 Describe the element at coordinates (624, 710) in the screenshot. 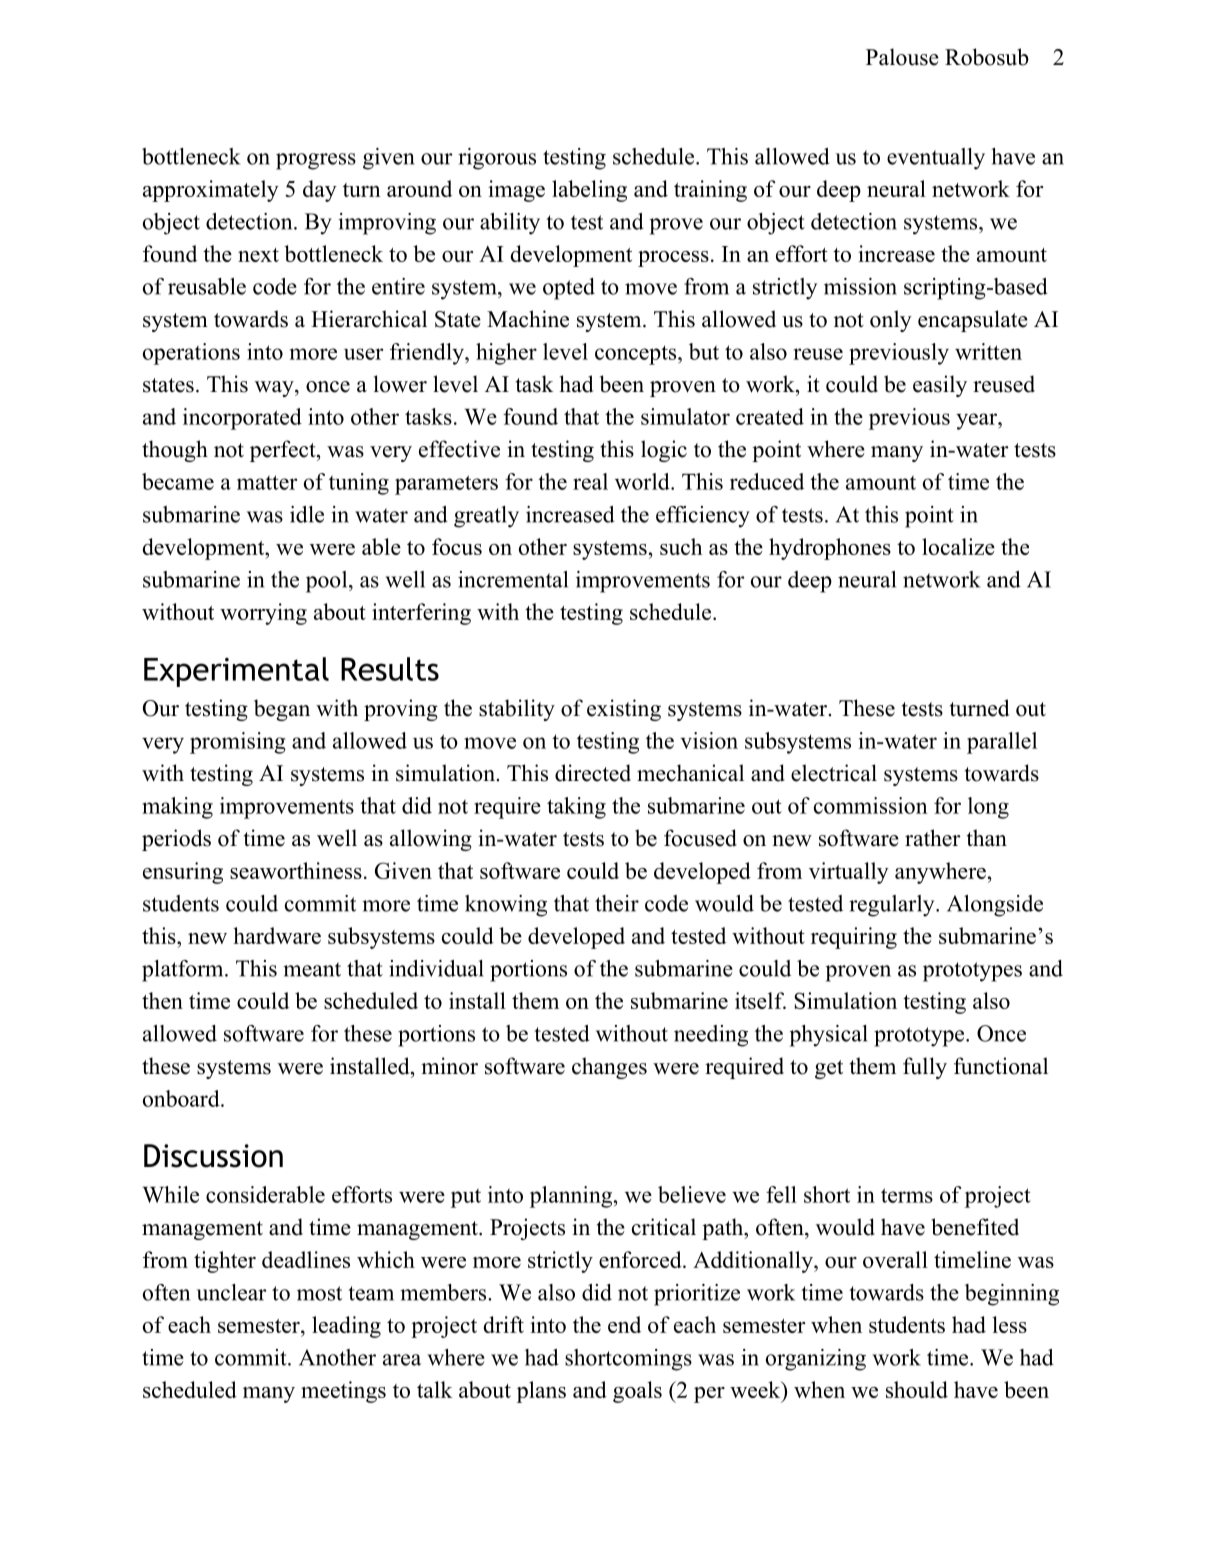

I see `existing` at that location.
